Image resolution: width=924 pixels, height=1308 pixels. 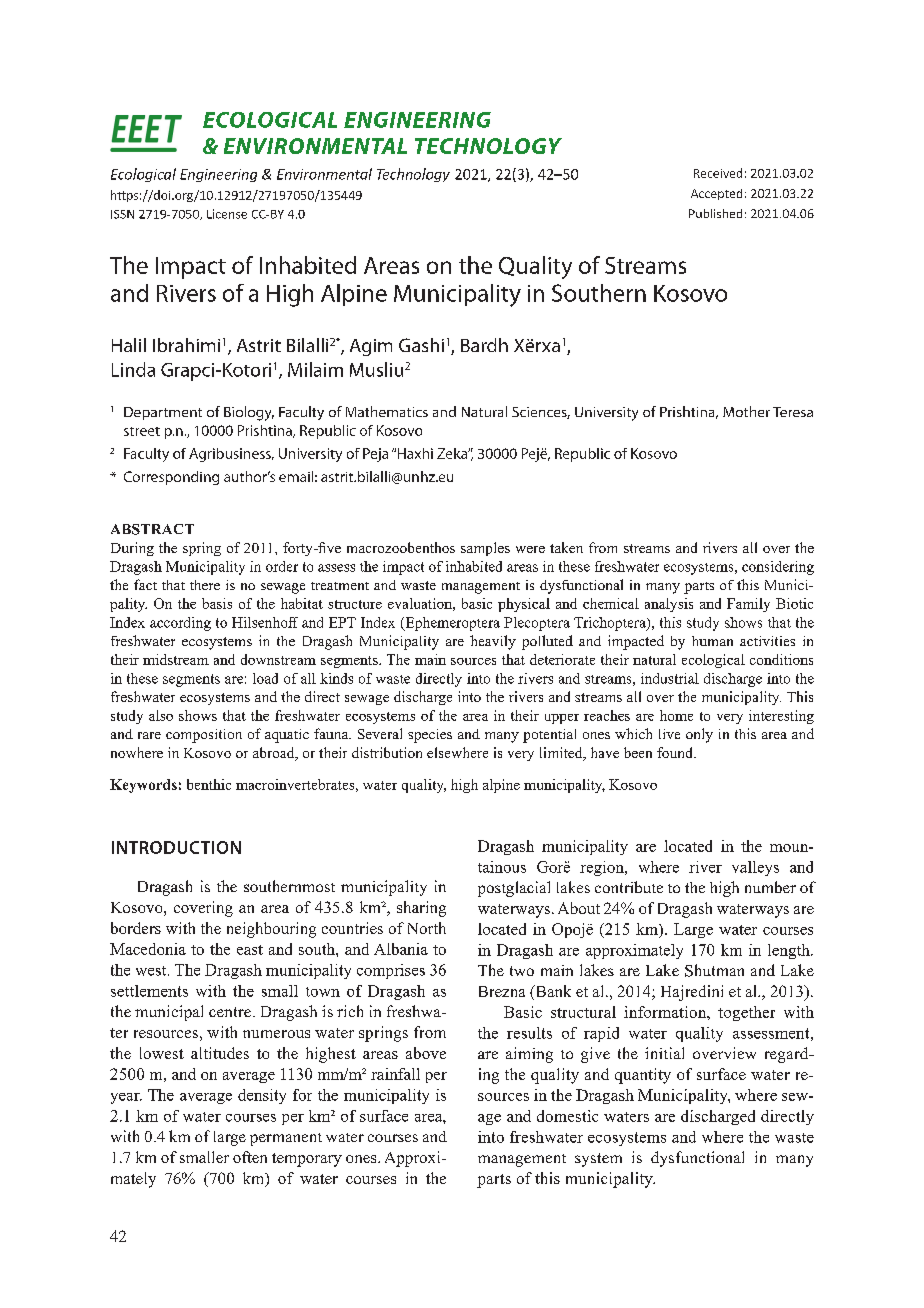 I want to click on Accepted, so click(x=716, y=194).
